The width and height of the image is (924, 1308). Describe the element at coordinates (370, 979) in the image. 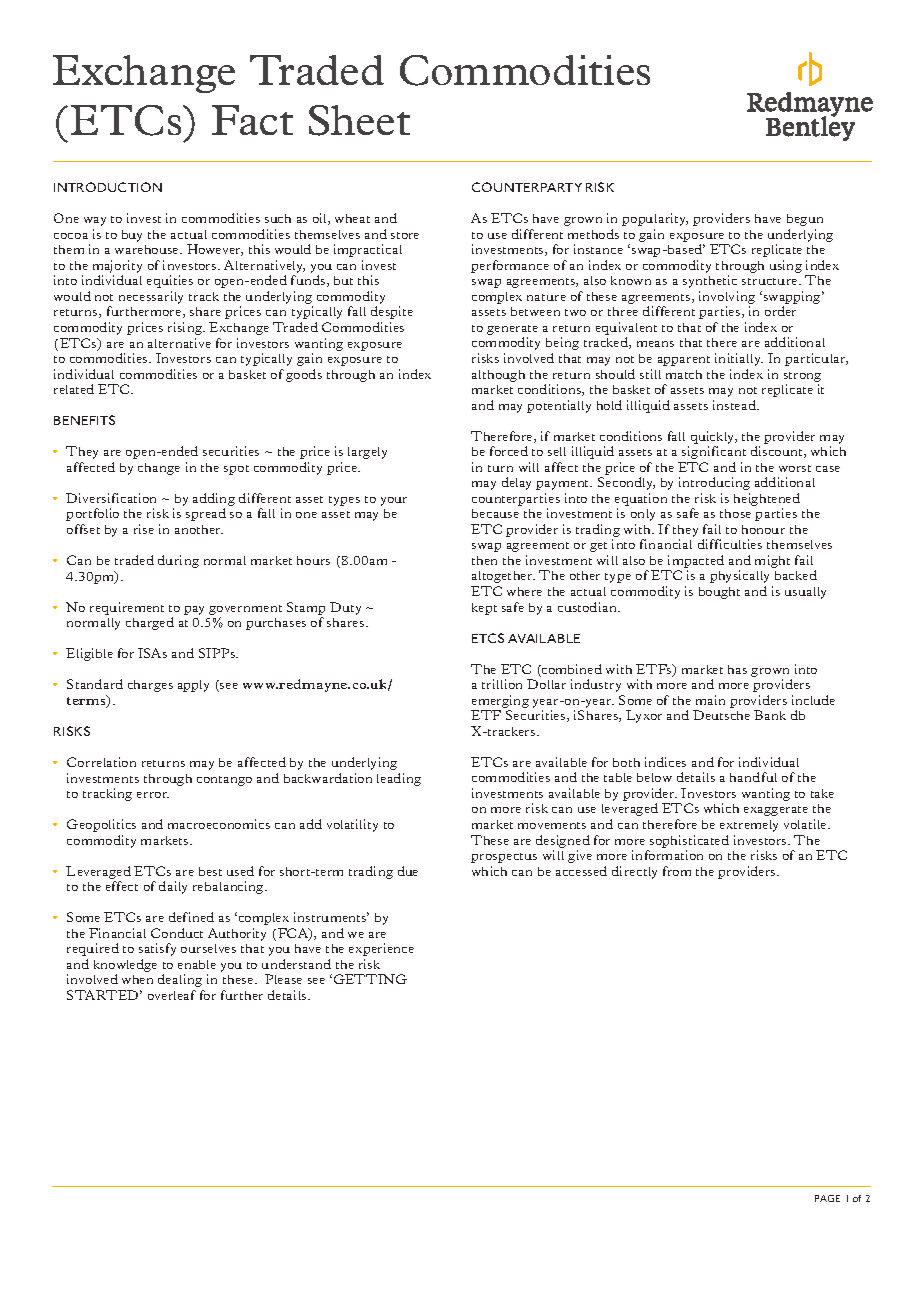

I see `GETTING` at that location.
